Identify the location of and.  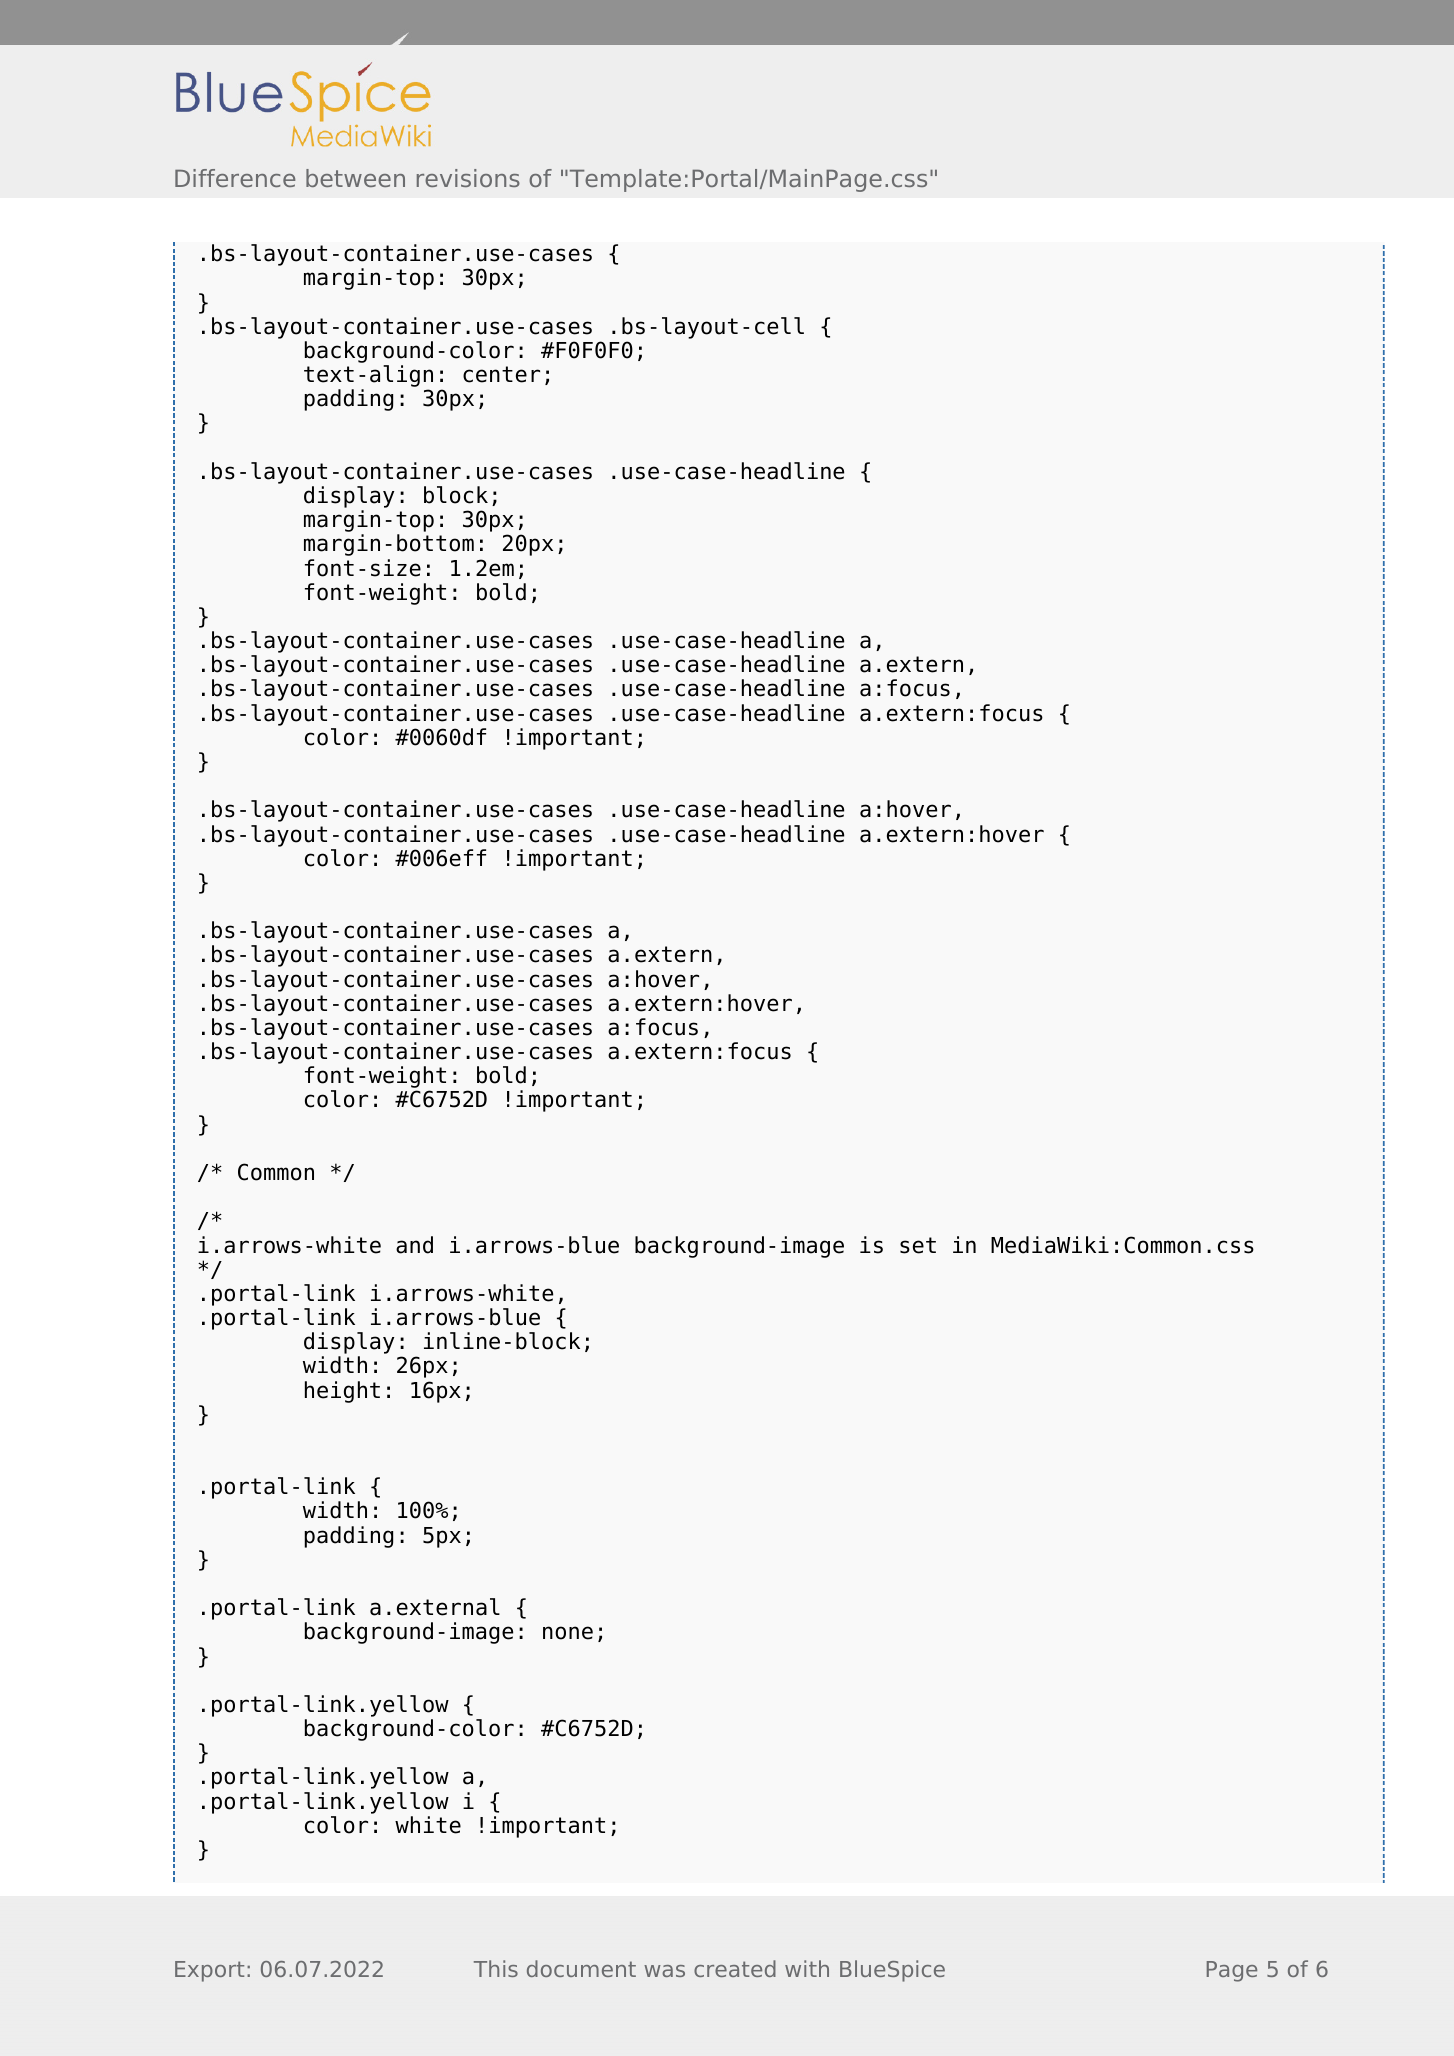
(414, 1245).
